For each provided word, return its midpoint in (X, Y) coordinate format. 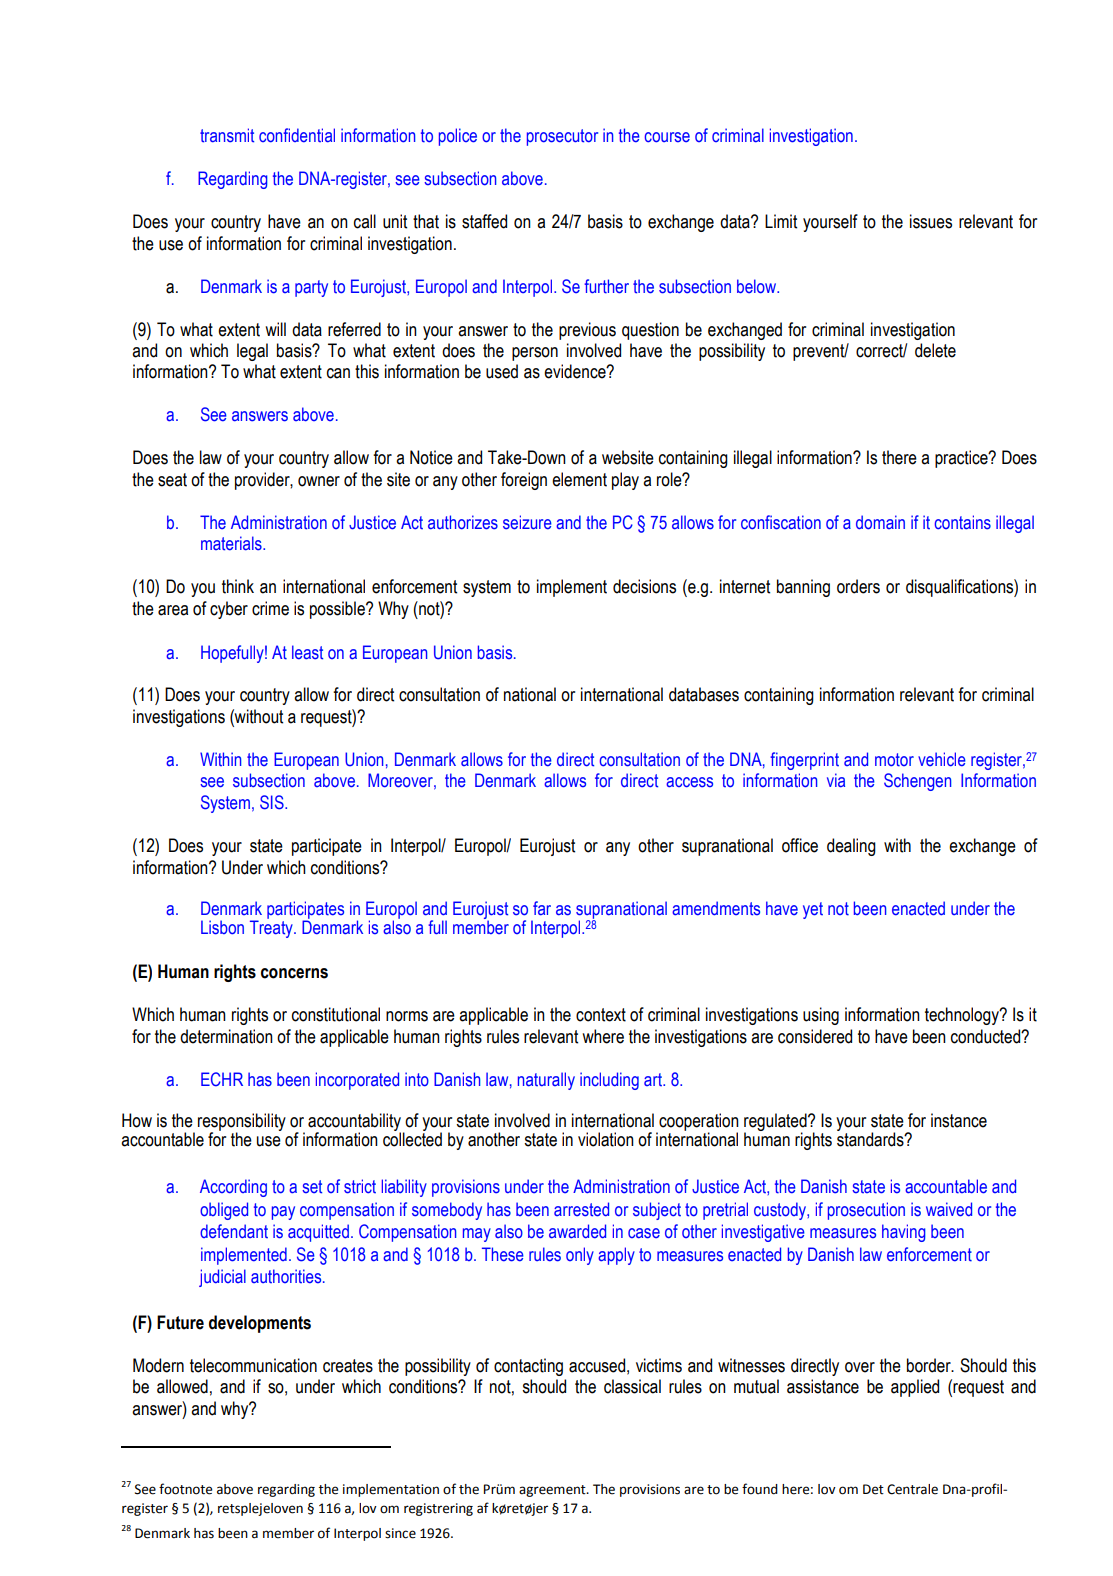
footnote (185, 1489)
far (542, 908)
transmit (227, 135)
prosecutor (562, 137)
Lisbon (222, 927)
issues (931, 221)
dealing (851, 847)
